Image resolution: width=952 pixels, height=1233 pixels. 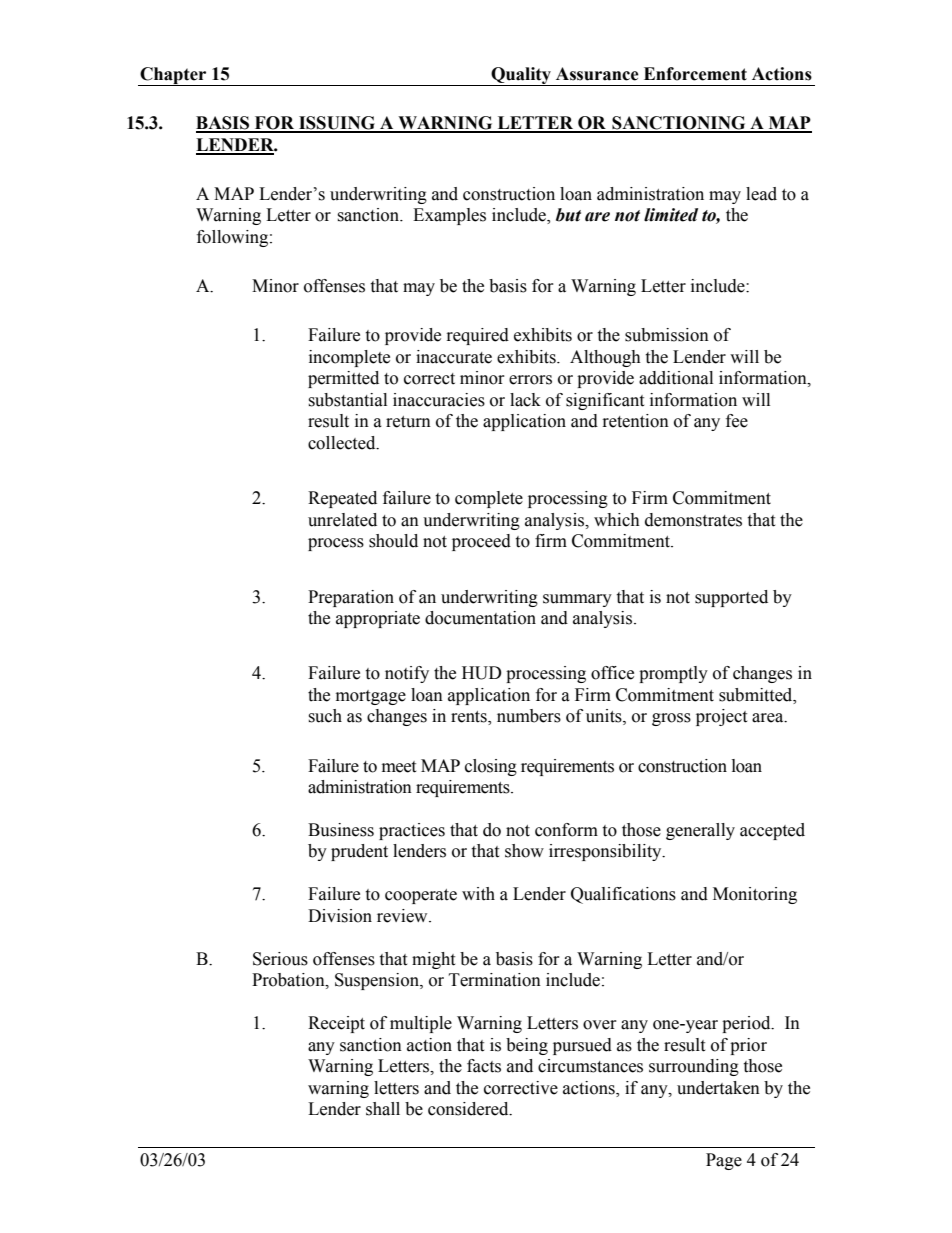 I want to click on shall, so click(x=383, y=1109).
